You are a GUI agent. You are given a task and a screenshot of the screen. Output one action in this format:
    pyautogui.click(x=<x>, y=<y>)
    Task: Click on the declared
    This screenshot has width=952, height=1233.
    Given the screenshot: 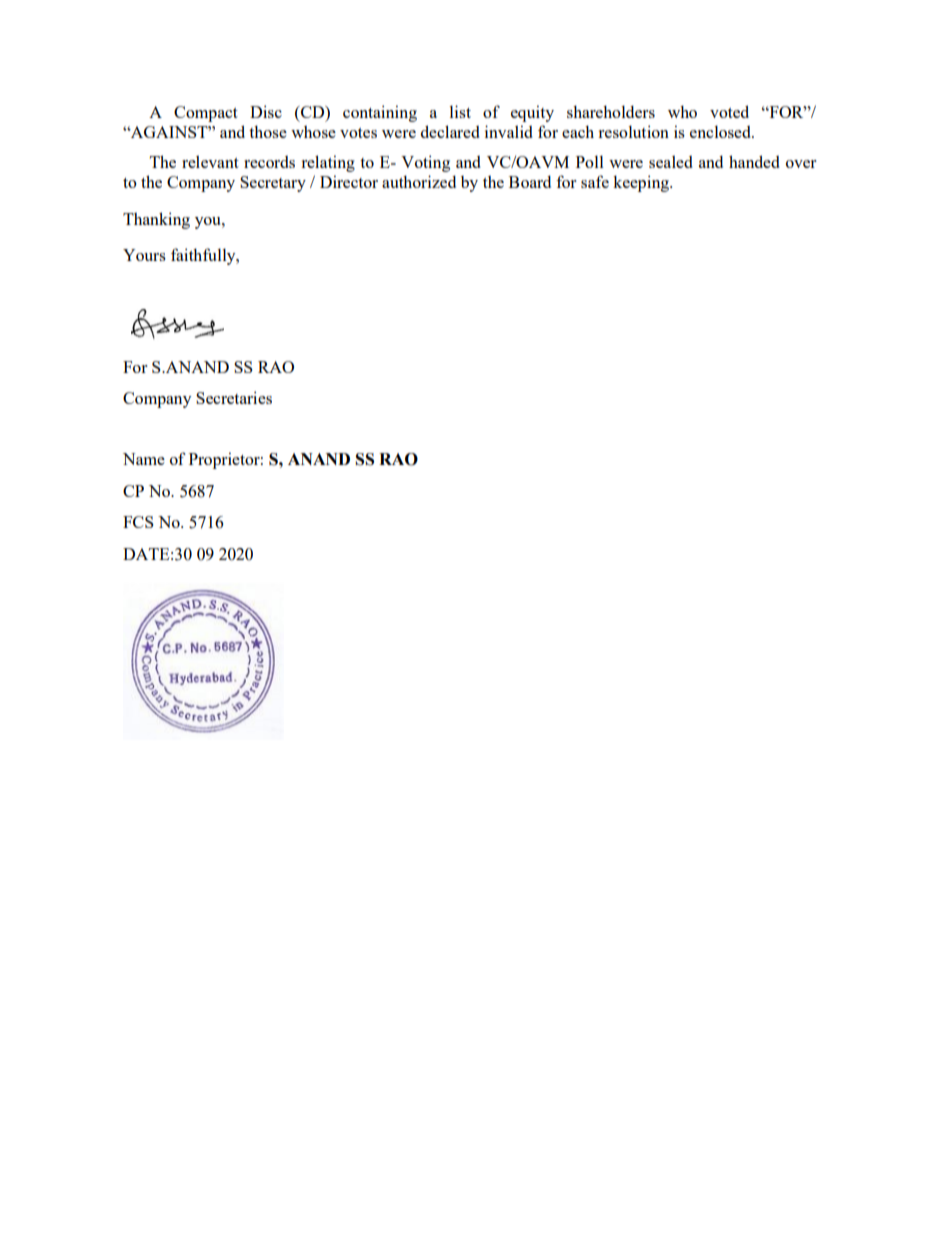 What is the action you would take?
    pyautogui.click(x=450, y=131)
